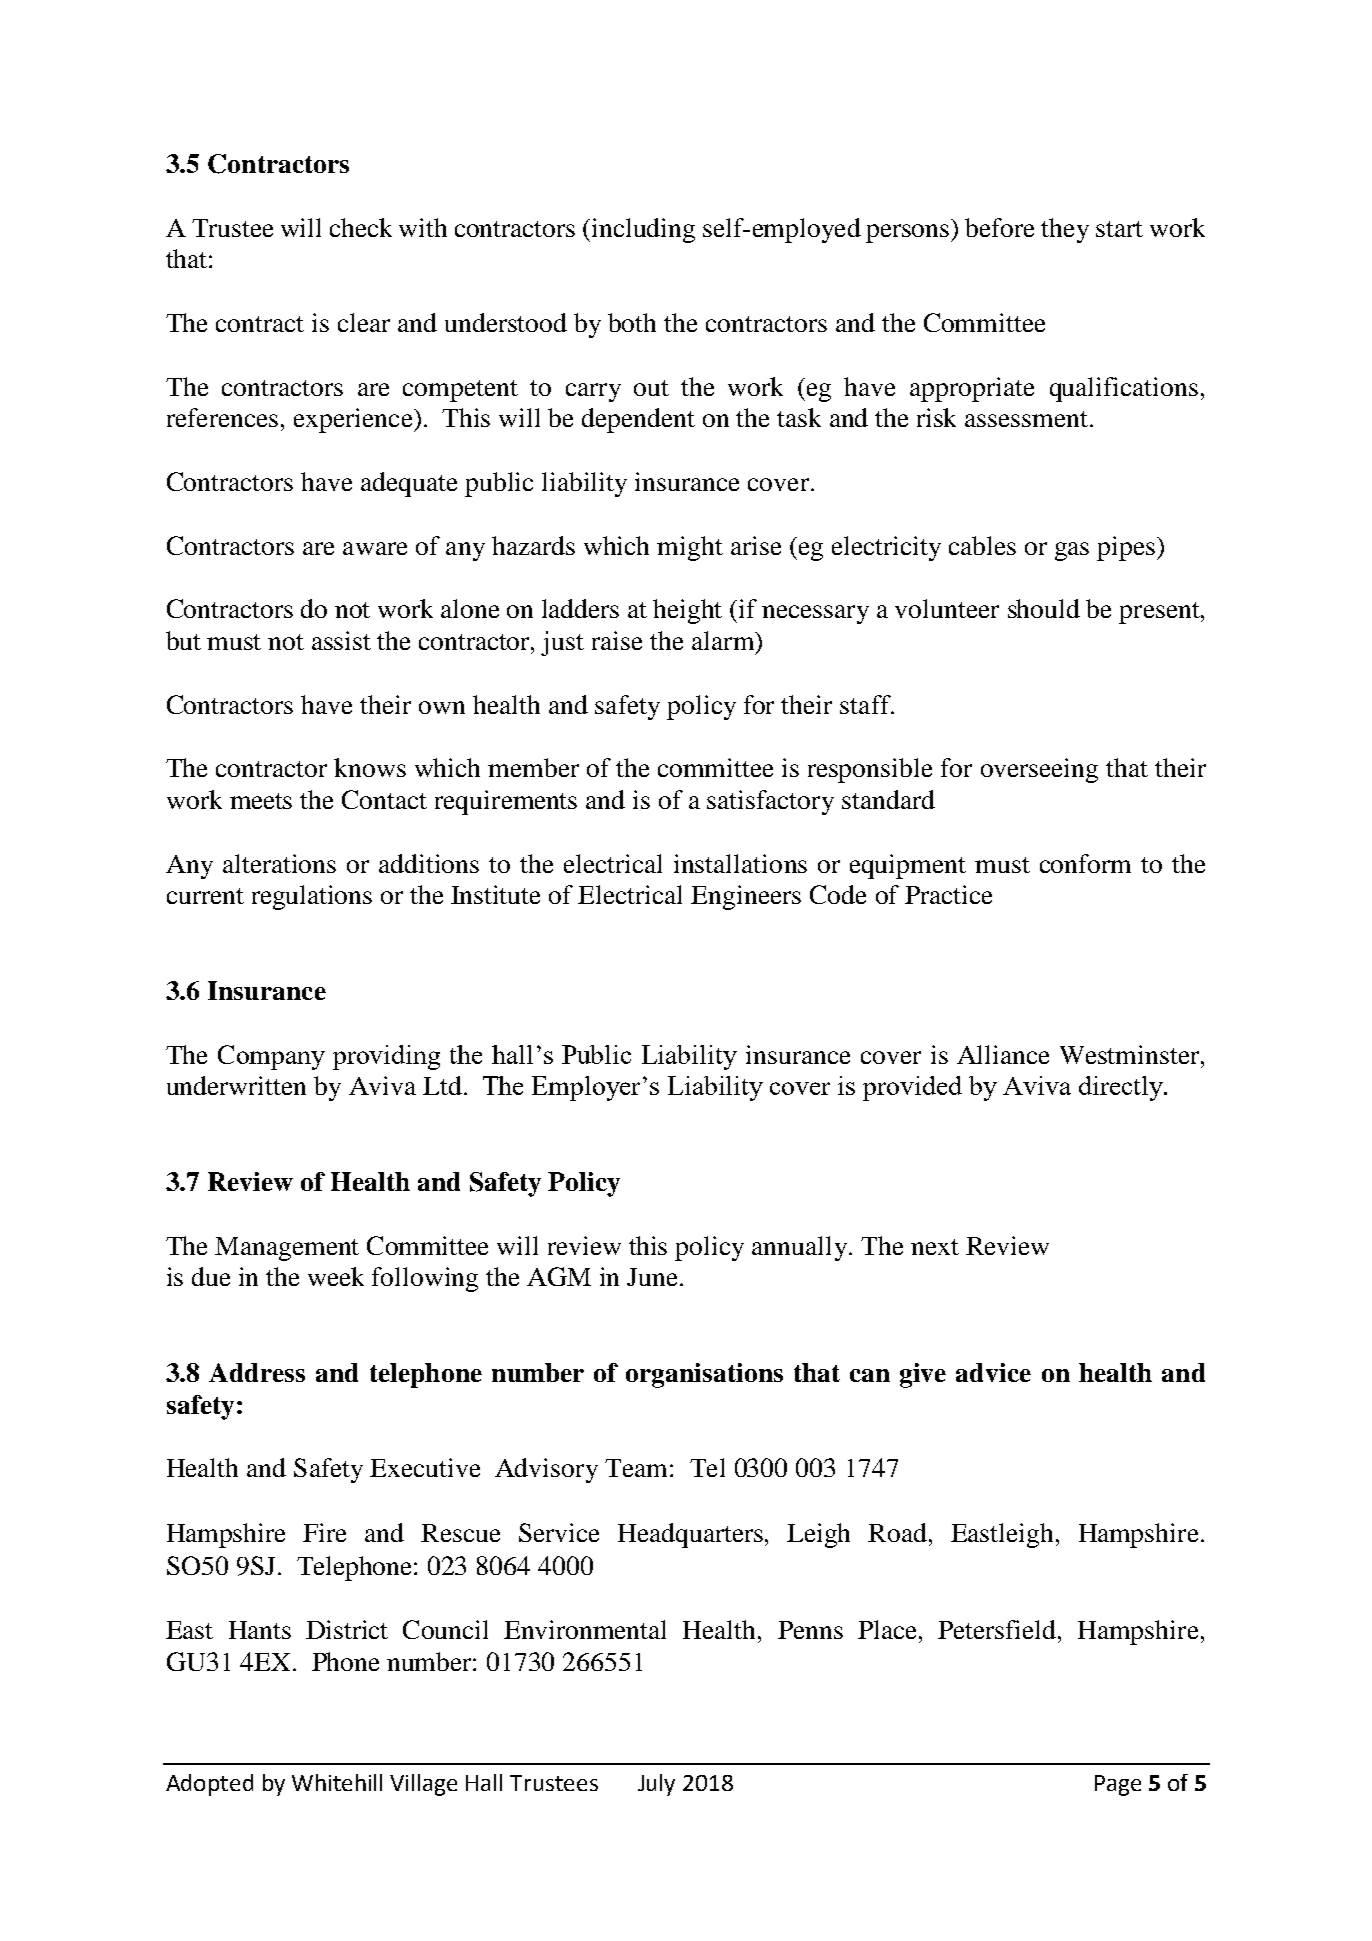 The image size is (1372, 1941). Describe the element at coordinates (656, 1785) in the screenshot. I see `July` at that location.
